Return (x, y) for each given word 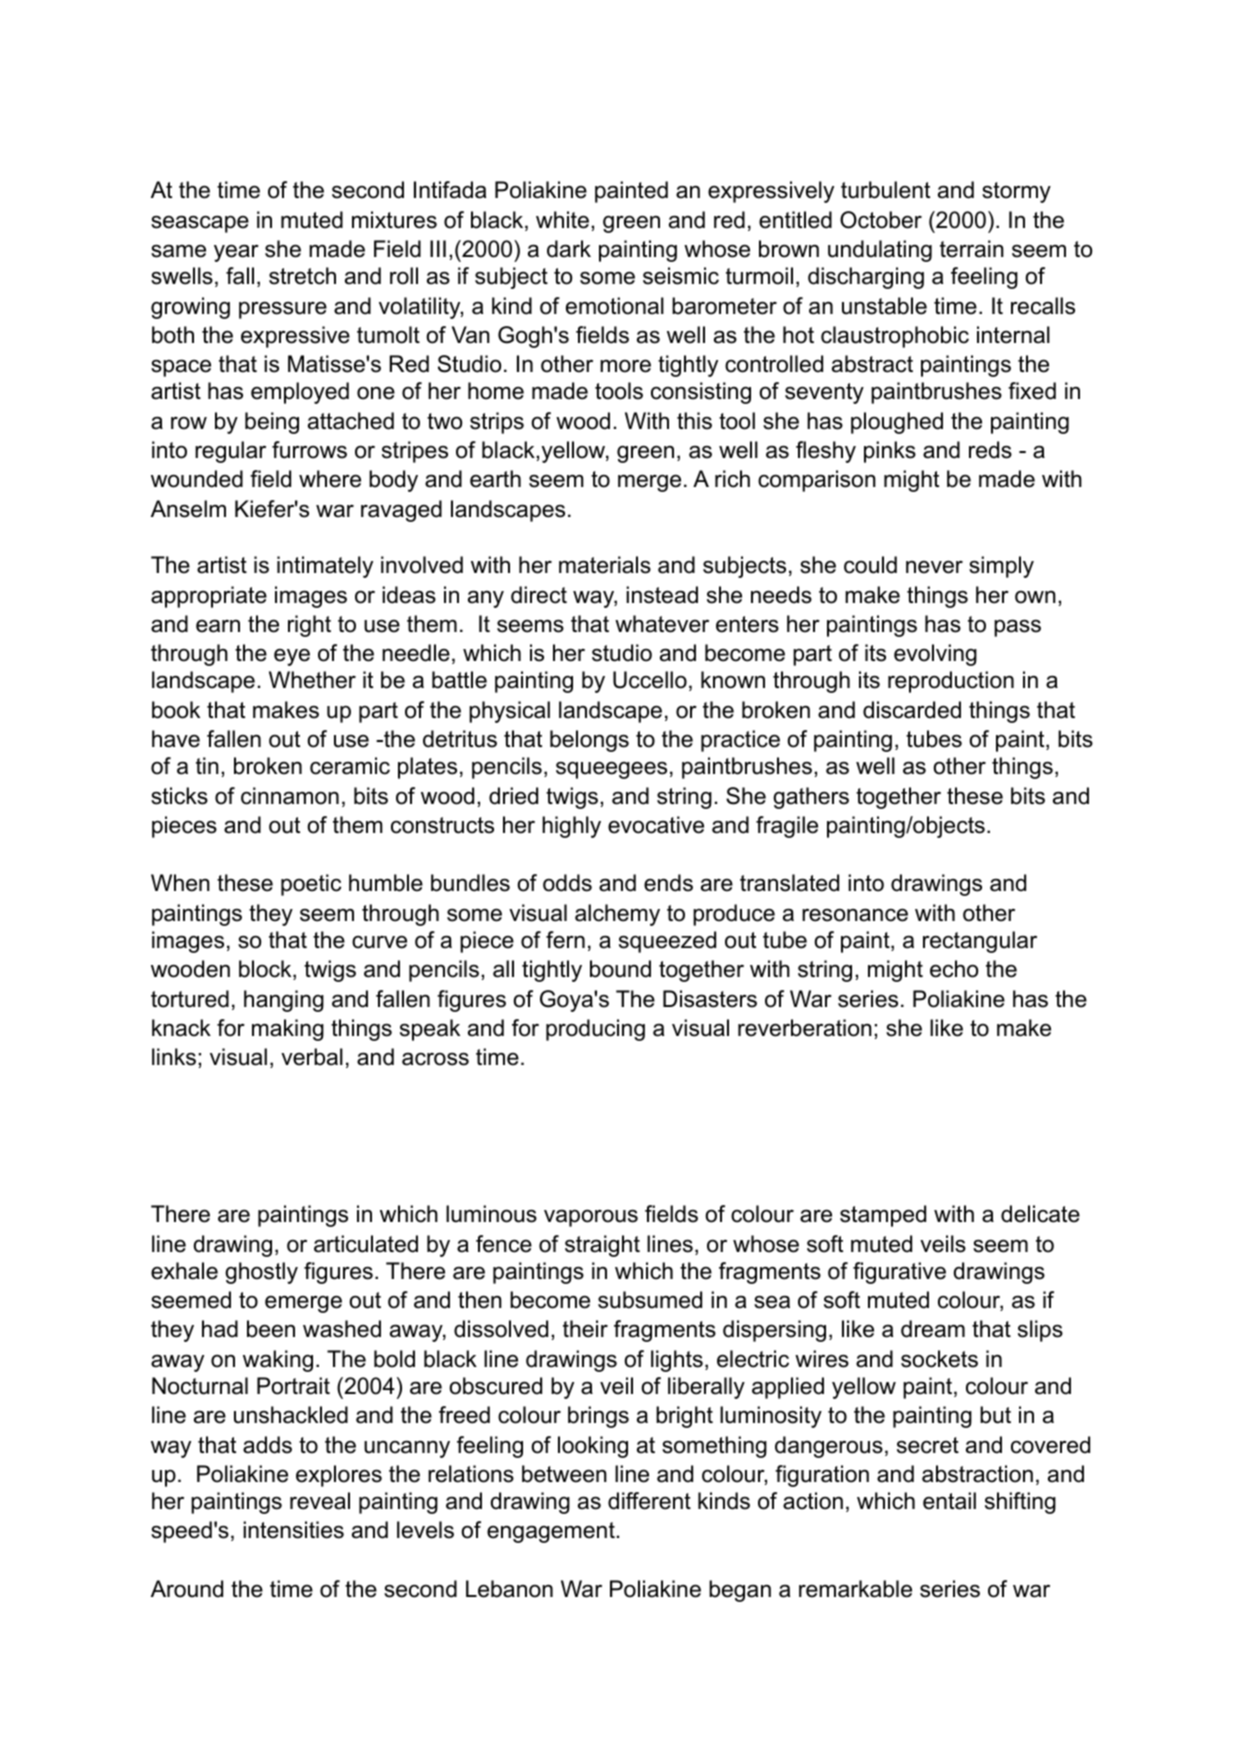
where (330, 479)
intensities (293, 1530)
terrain (972, 249)
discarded (912, 710)
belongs (589, 741)
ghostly (261, 1273)
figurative (899, 1273)
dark (569, 249)
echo (954, 969)
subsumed (650, 1300)
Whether (312, 680)
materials (605, 565)
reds (990, 450)
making (288, 1030)
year (236, 253)
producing (595, 1030)
